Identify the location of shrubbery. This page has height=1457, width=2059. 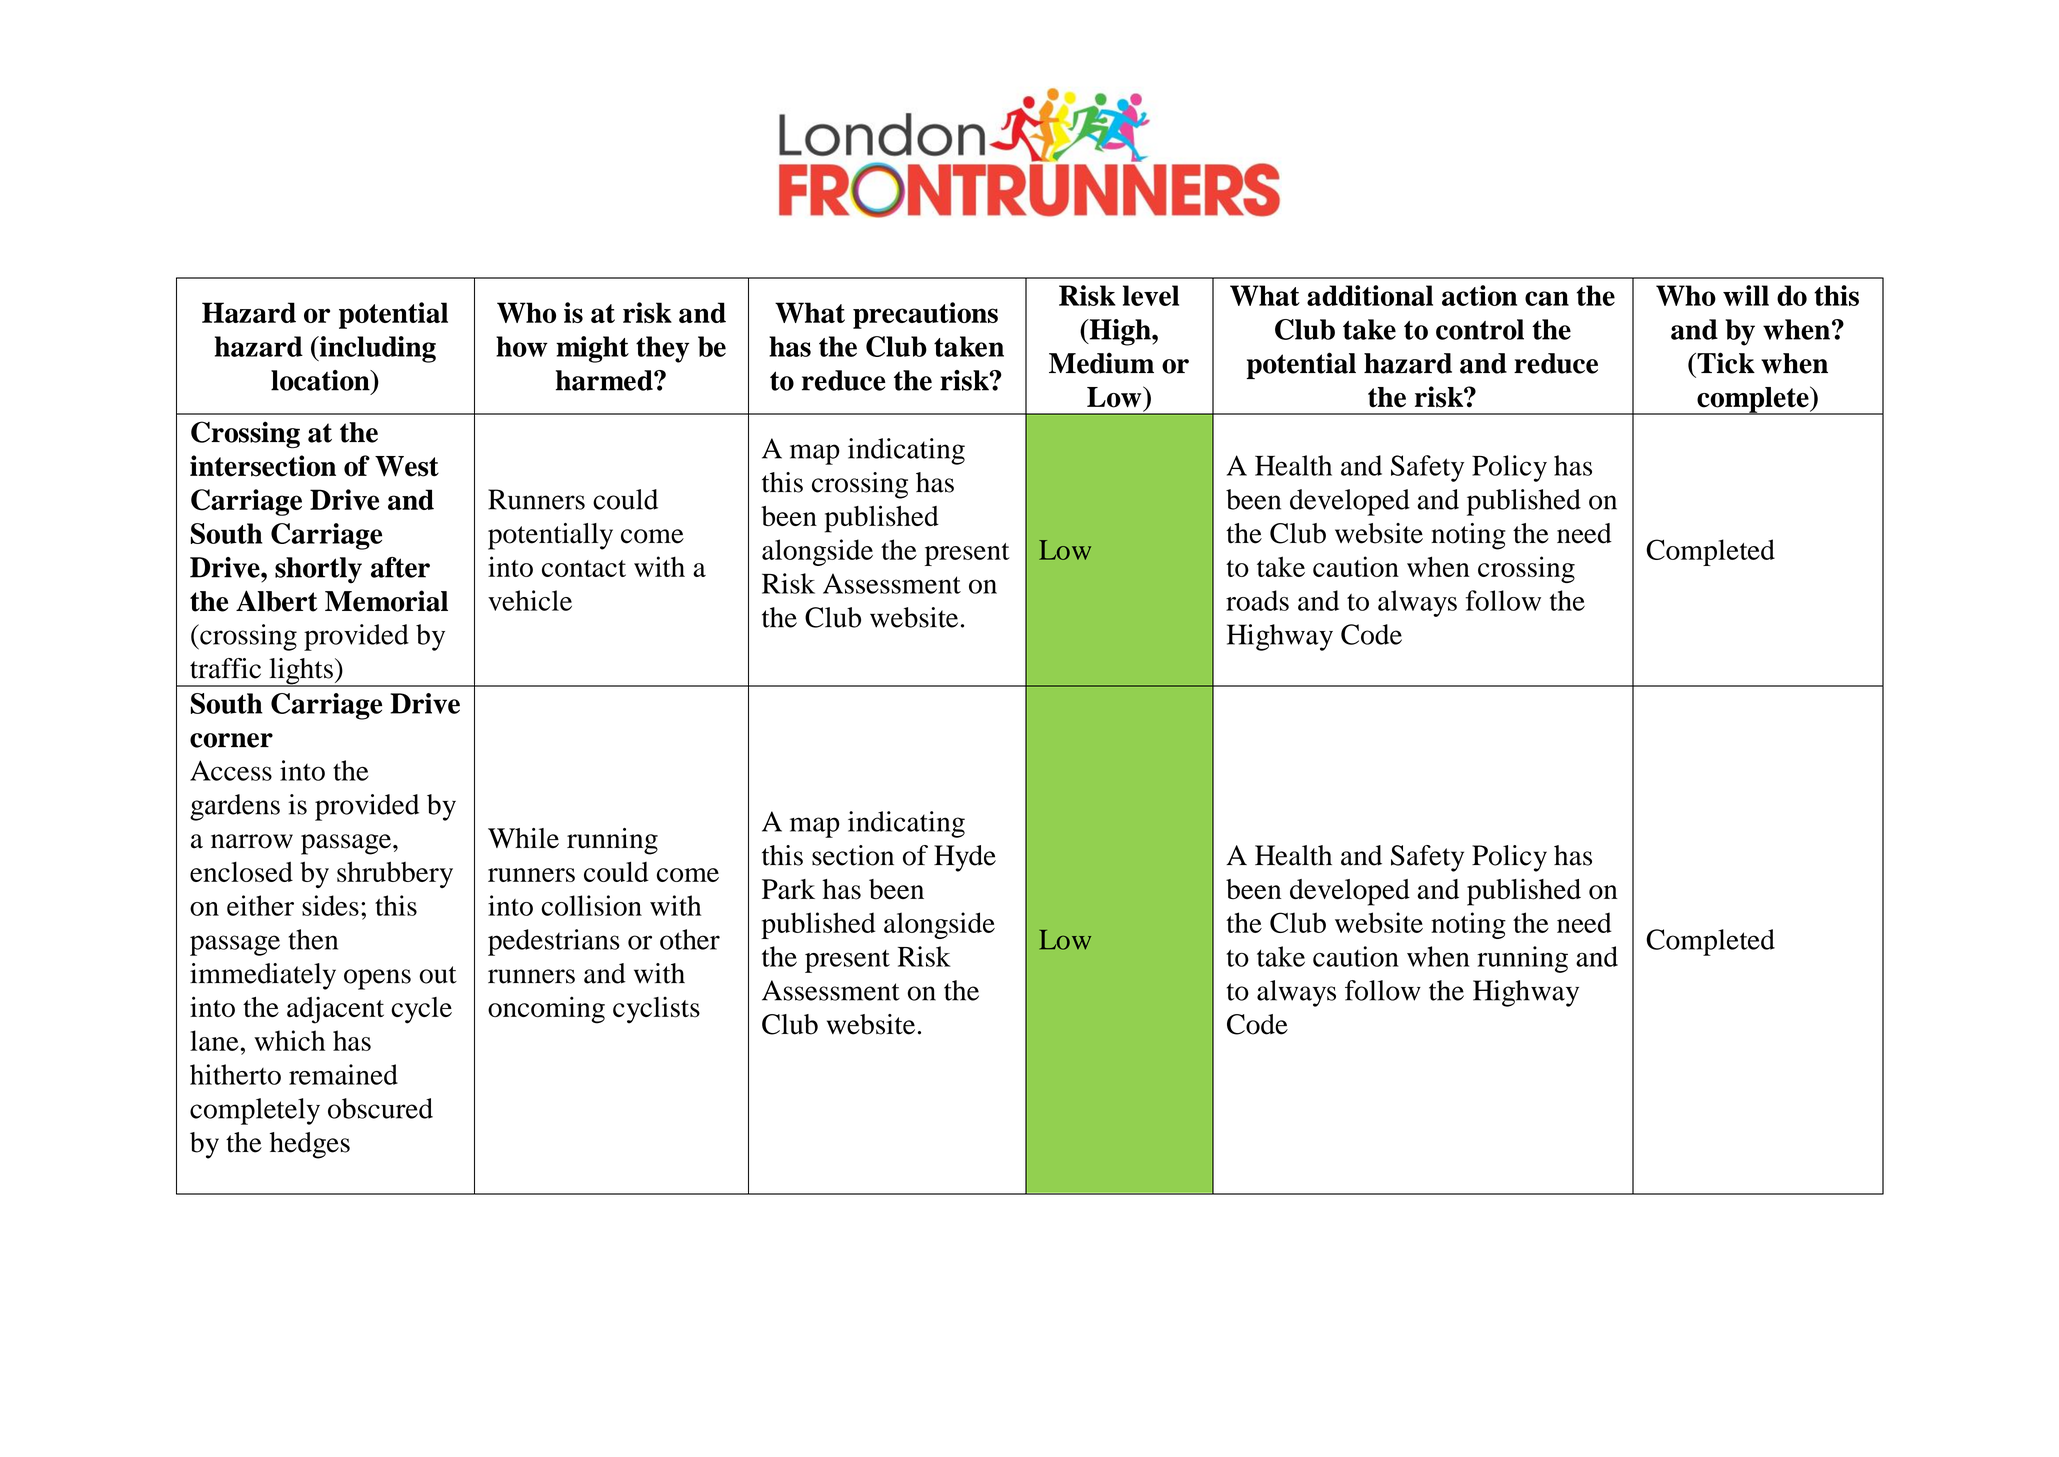
(395, 874).
